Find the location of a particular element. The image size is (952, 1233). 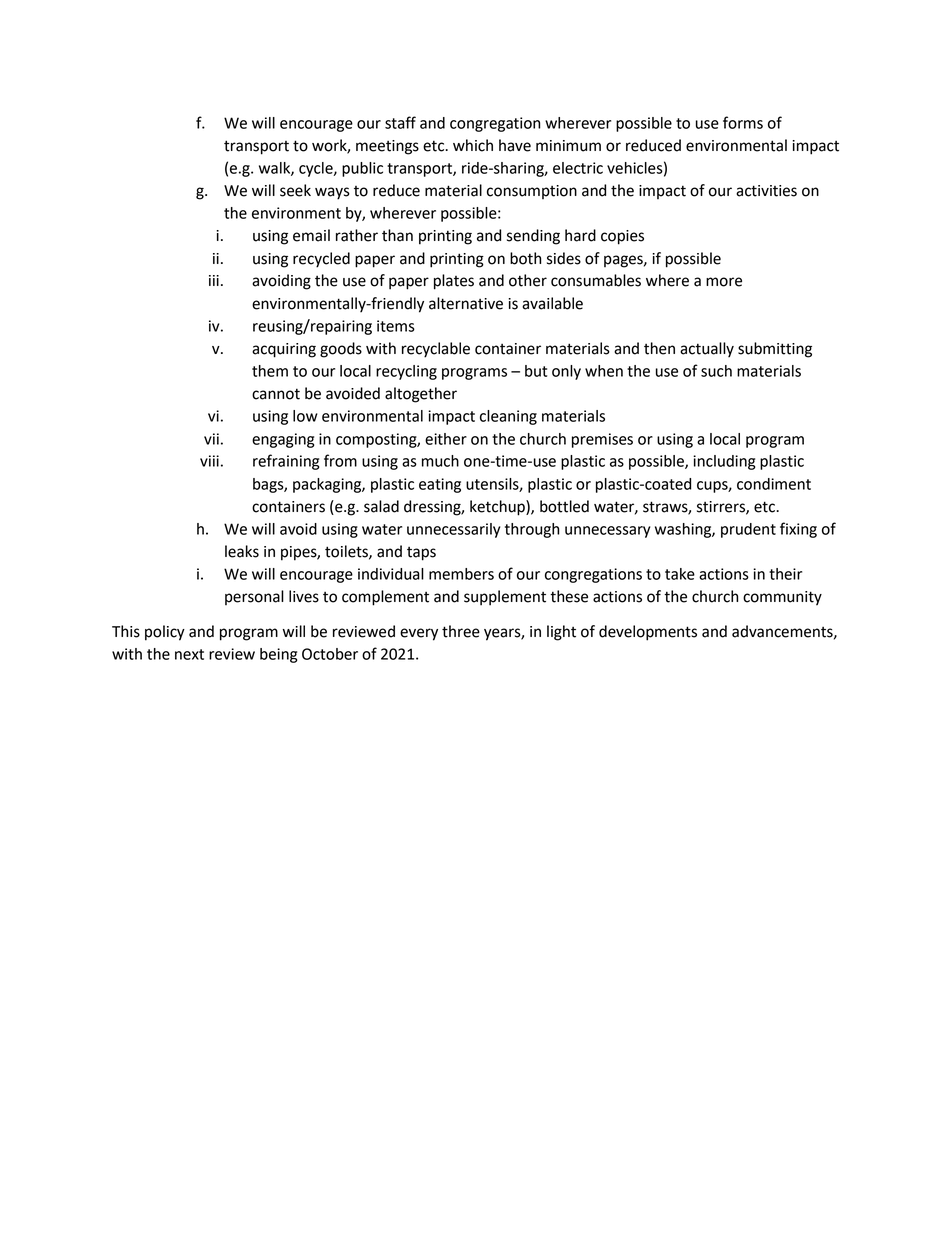

seek is located at coordinates (295, 190).
